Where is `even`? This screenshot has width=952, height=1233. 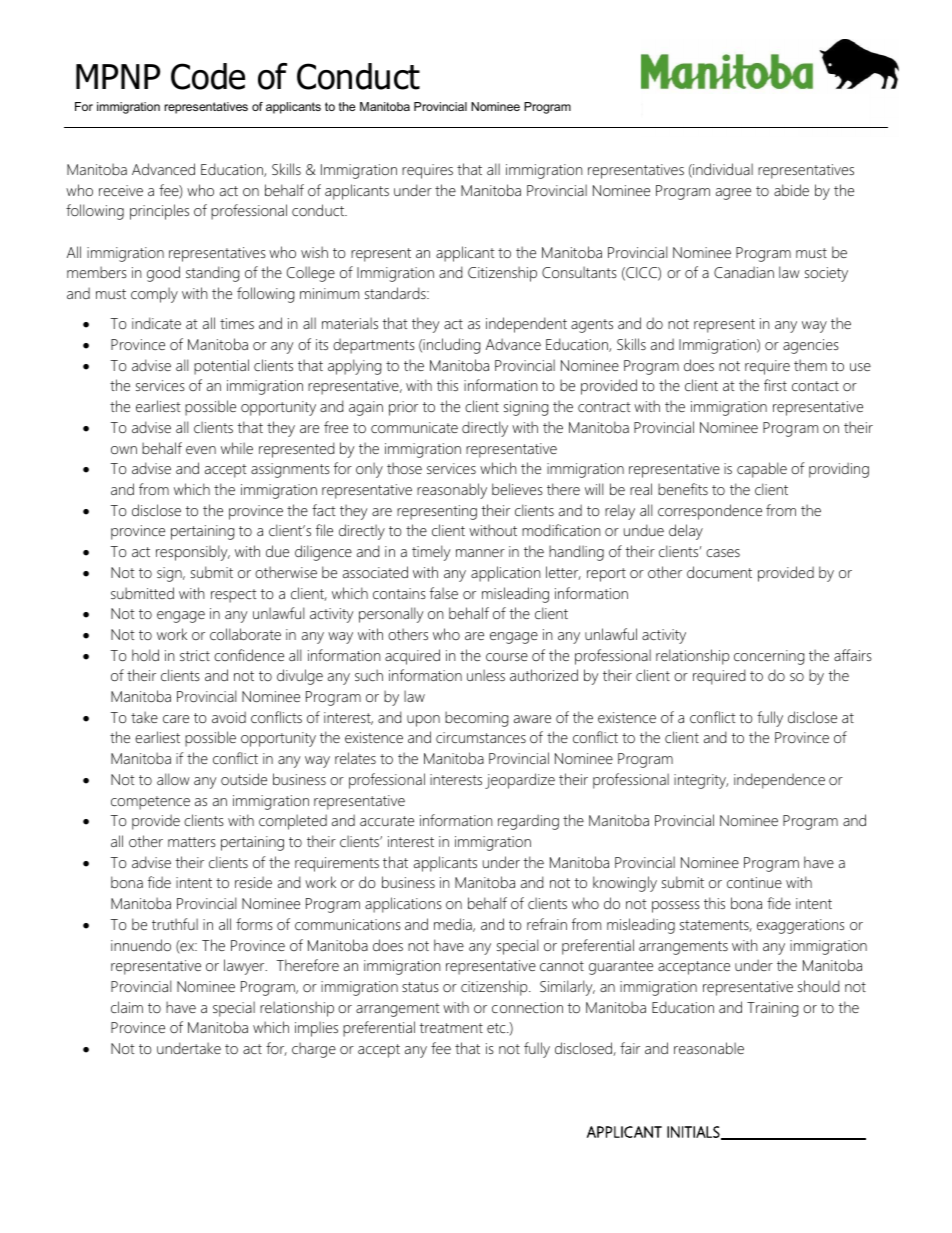
even is located at coordinates (201, 450).
